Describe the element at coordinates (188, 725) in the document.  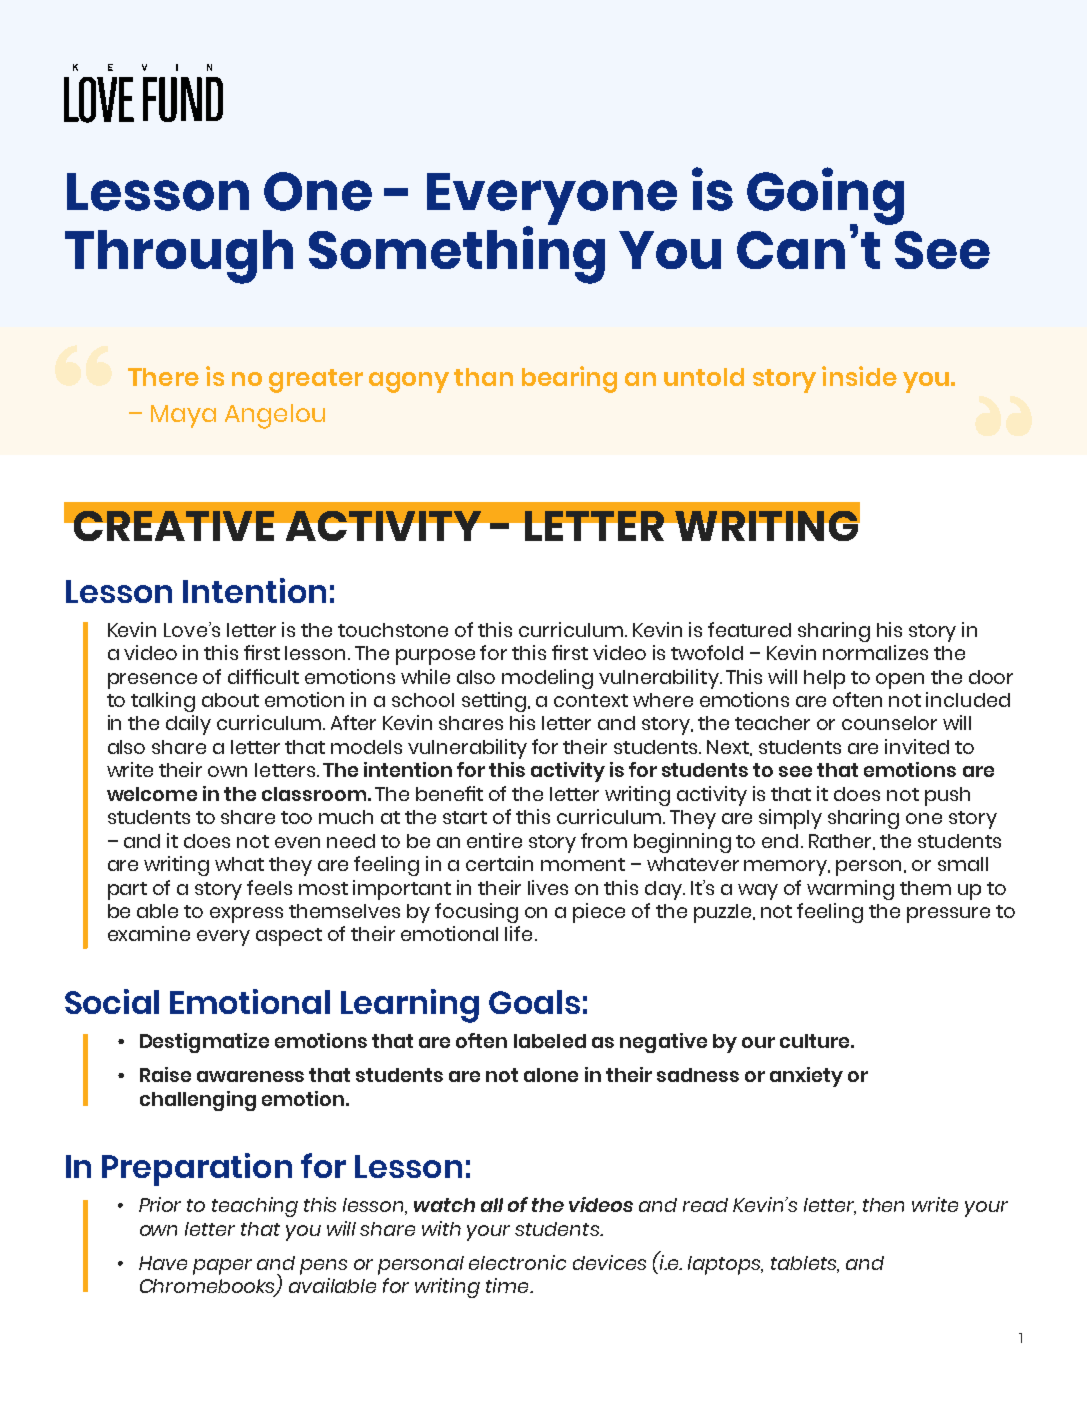
I see `daily` at that location.
